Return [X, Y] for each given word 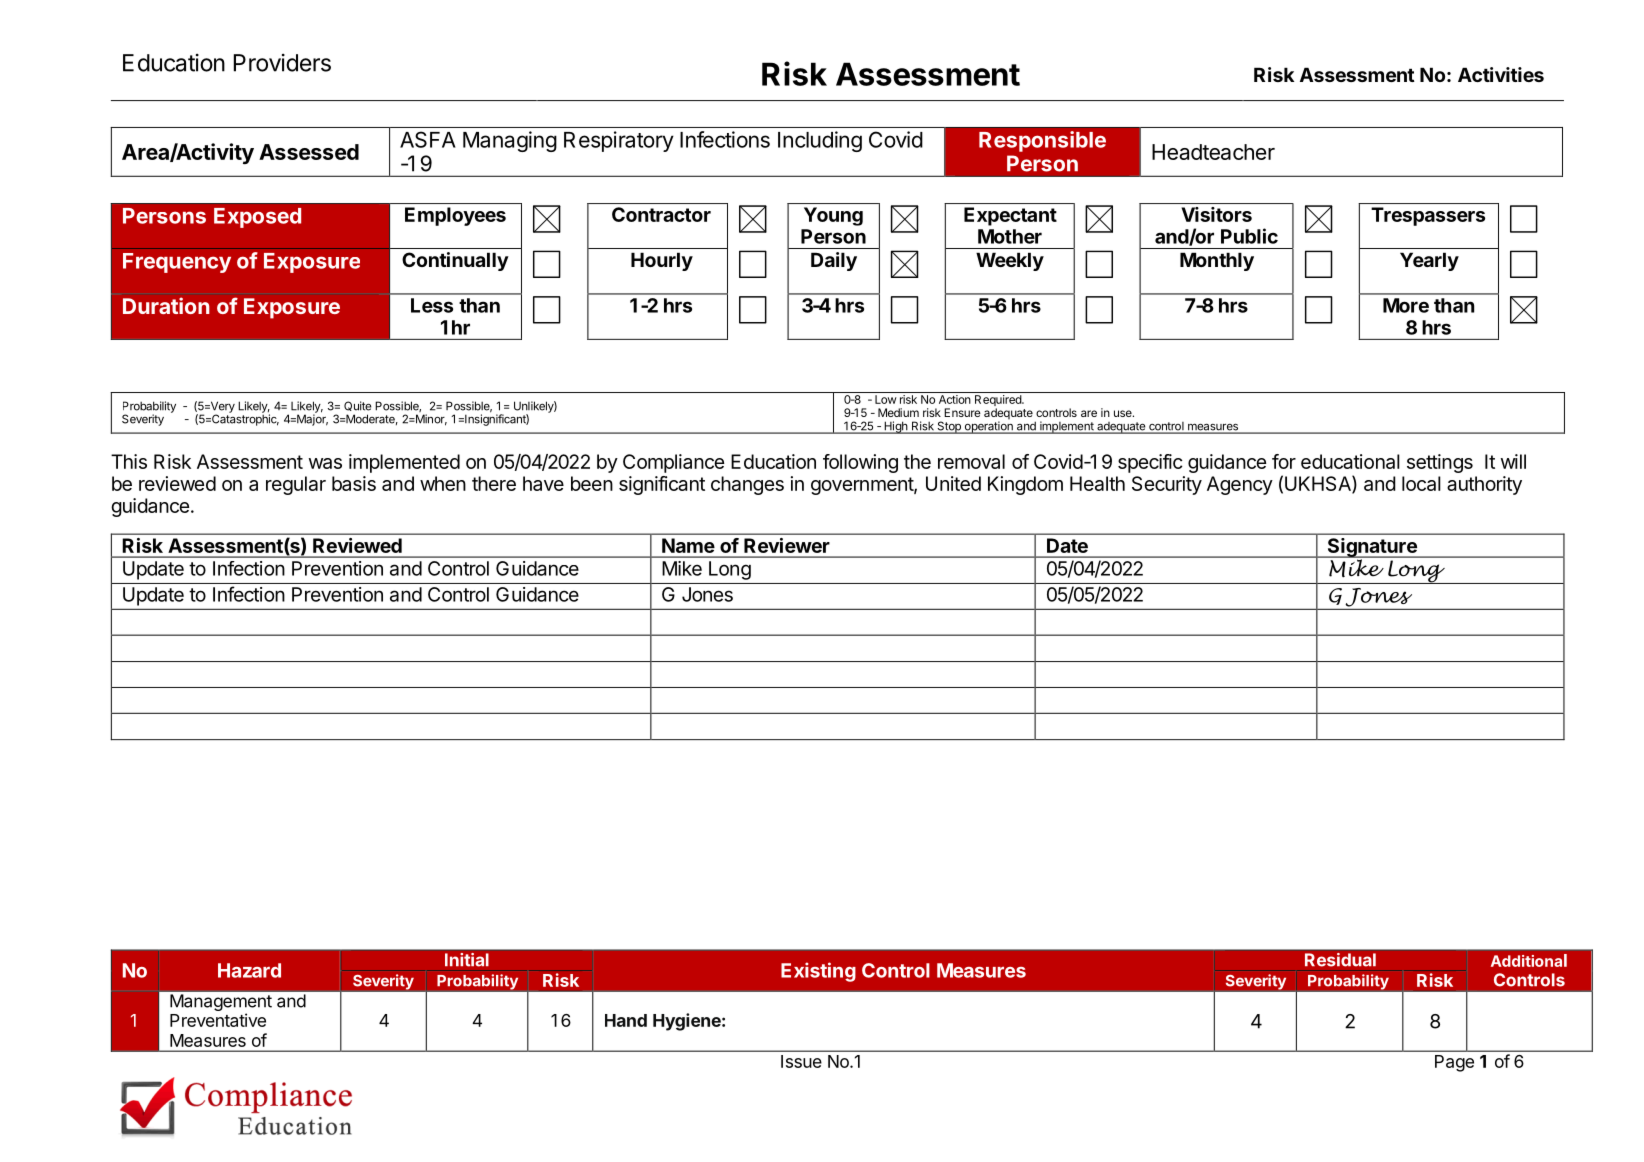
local [1421, 483]
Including [820, 141]
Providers [282, 63]
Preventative [218, 1020]
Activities [1501, 74]
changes [747, 485]
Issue [801, 1061]
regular [296, 485]
